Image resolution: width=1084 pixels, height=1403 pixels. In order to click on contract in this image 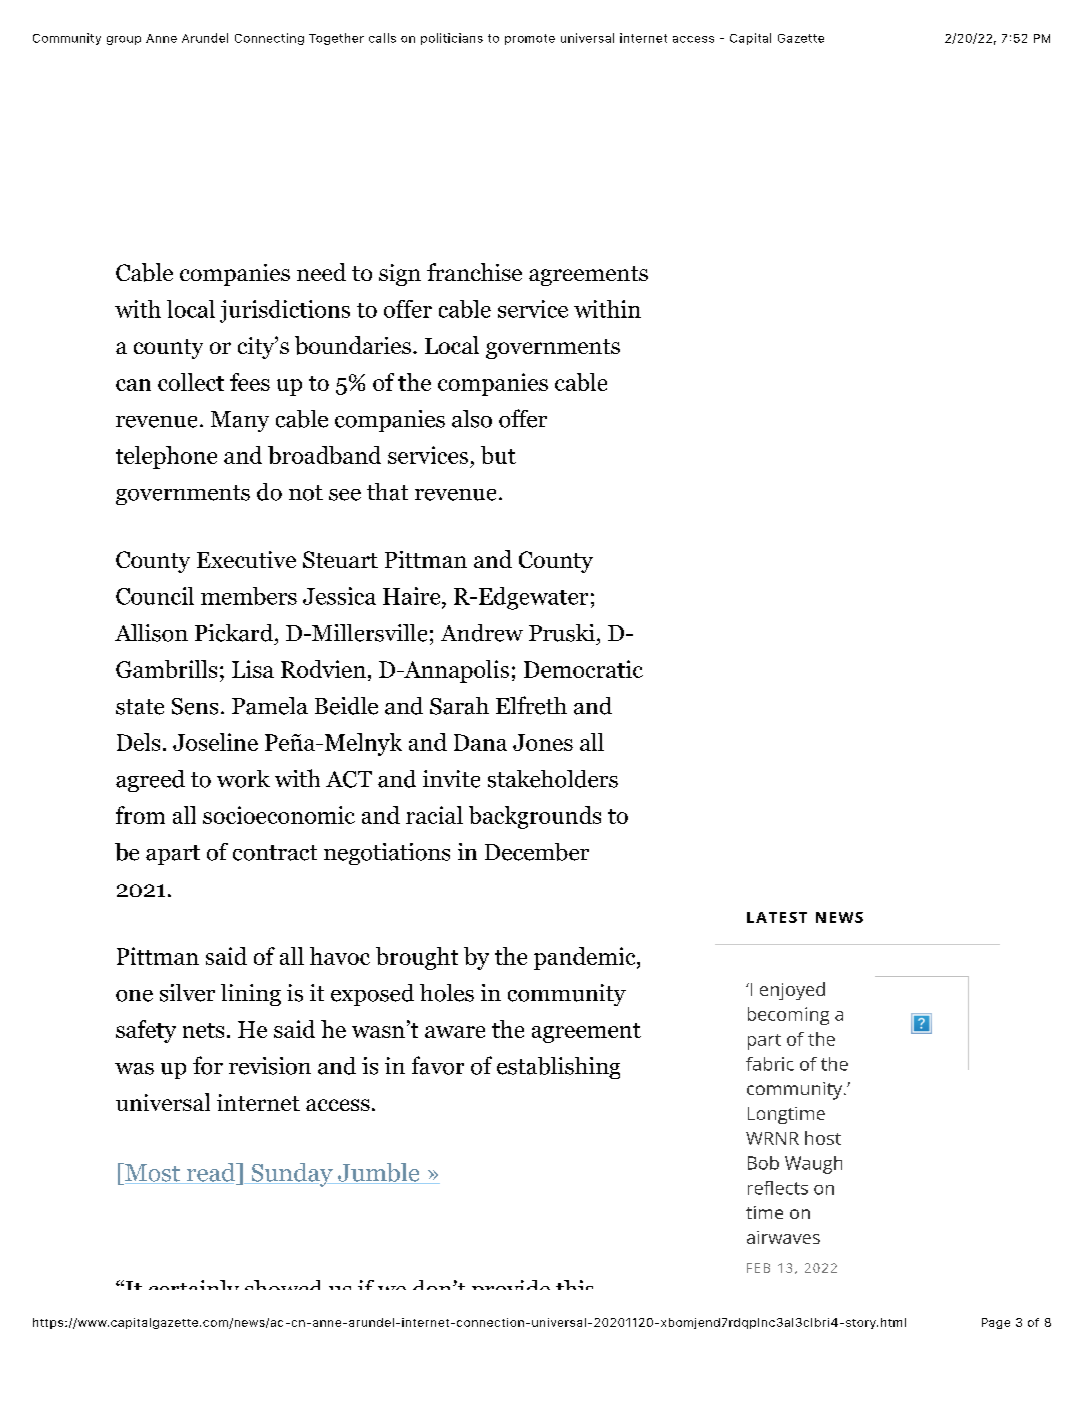, I will do `click(275, 853)`.
